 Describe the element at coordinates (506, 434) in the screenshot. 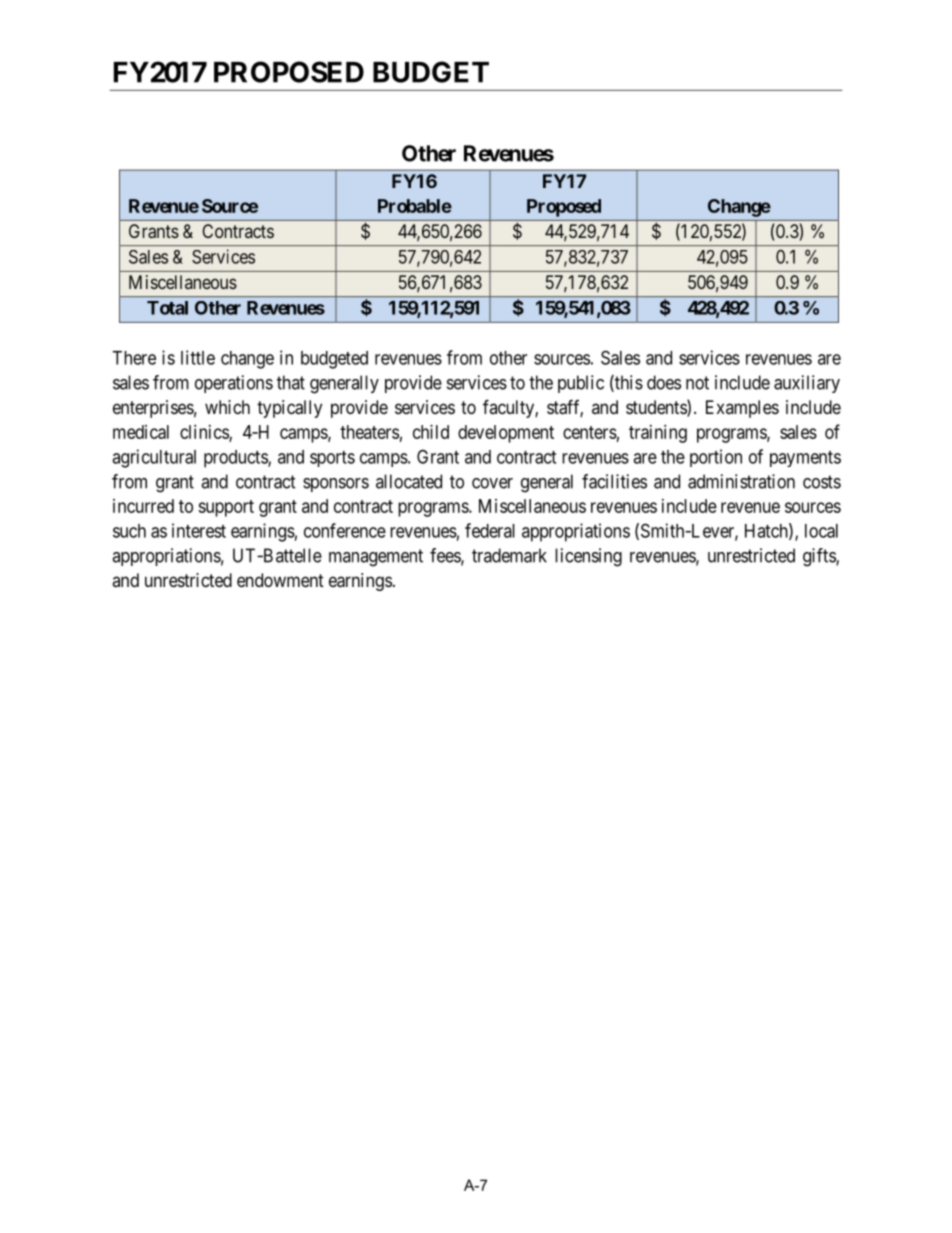

I see `development` at that location.
